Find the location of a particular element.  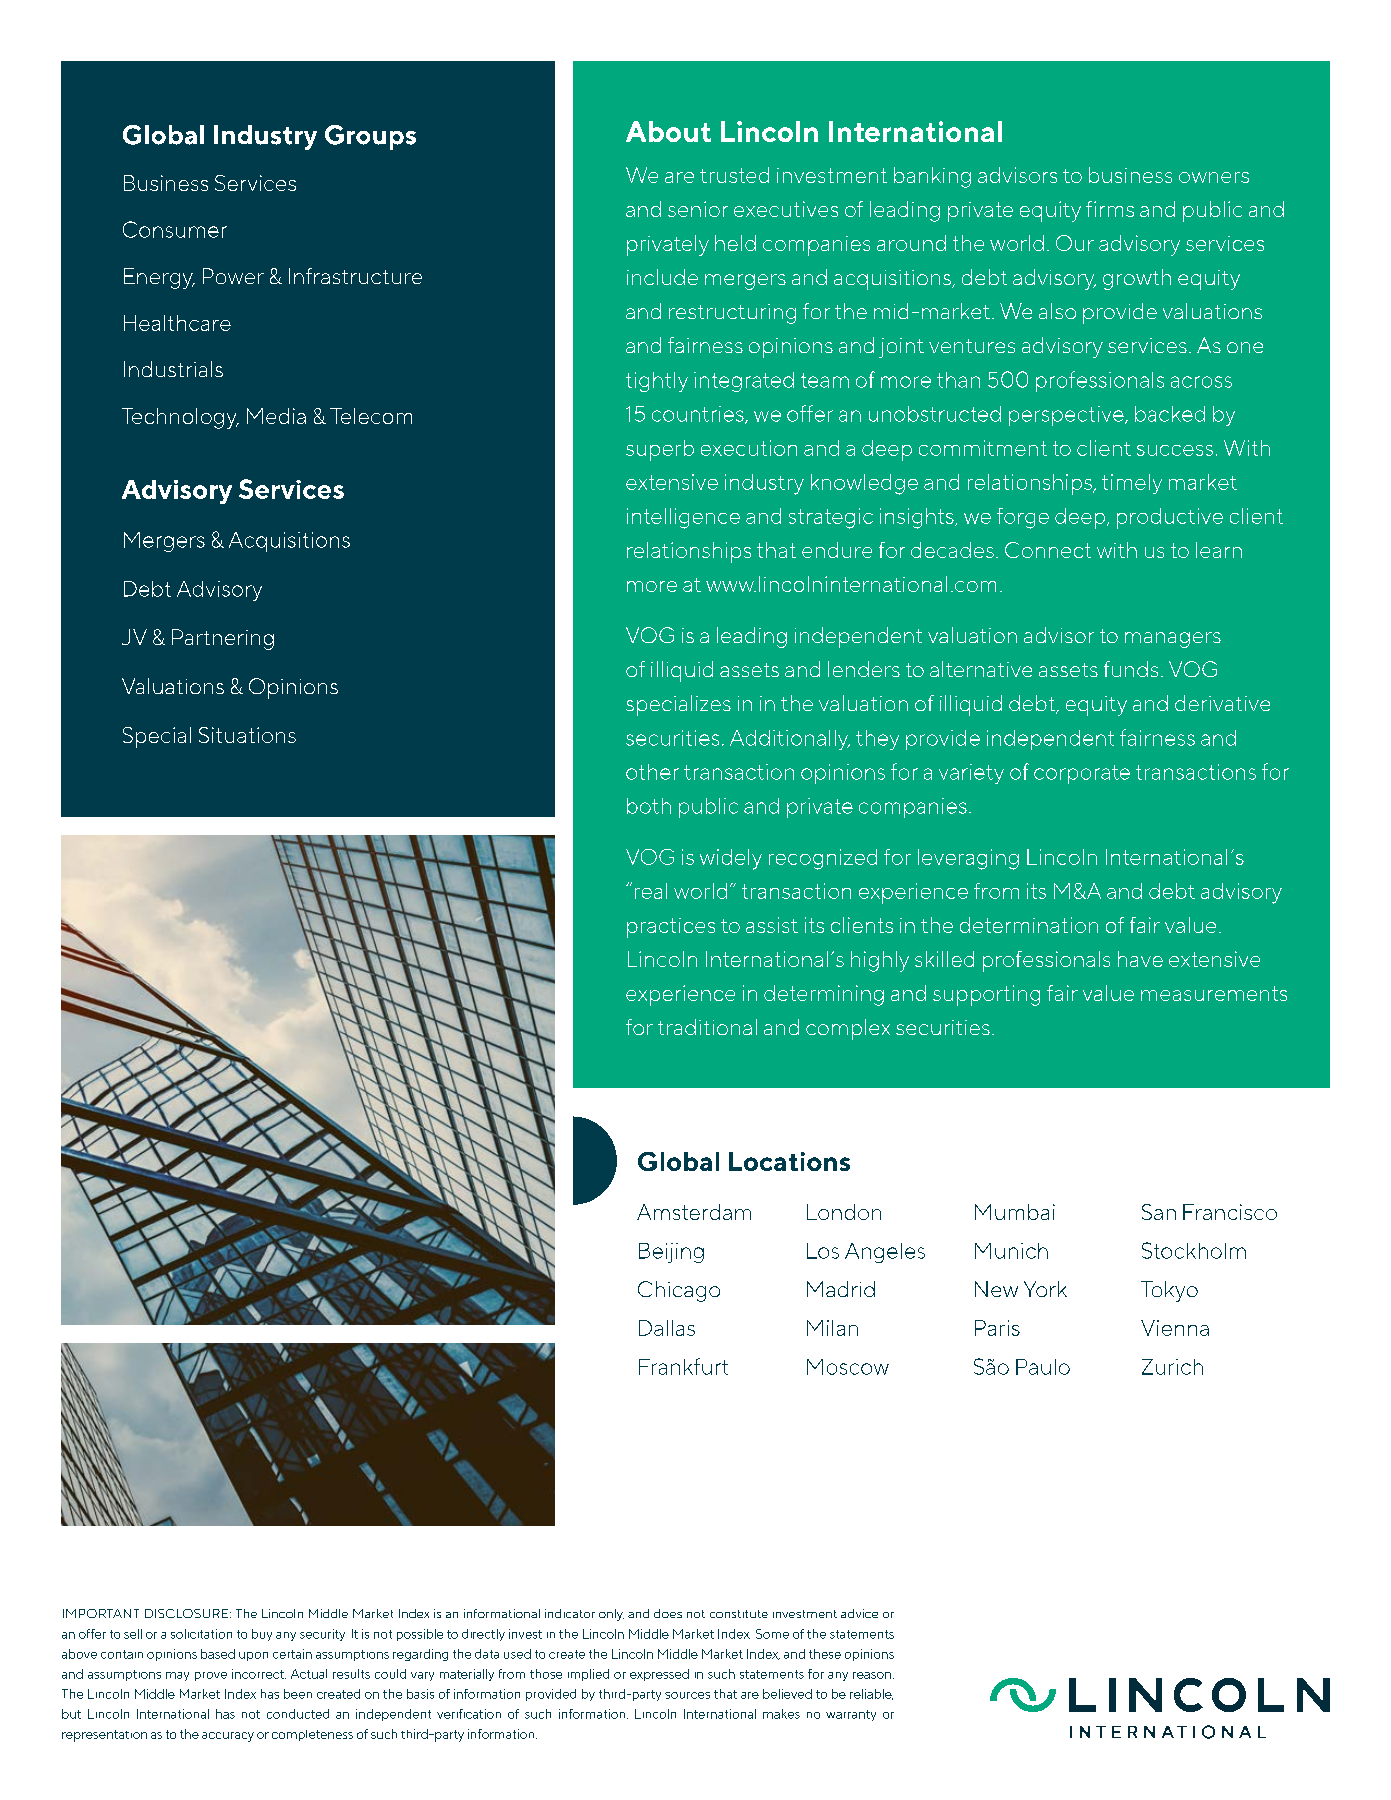

practices is located at coordinates (671, 928).
